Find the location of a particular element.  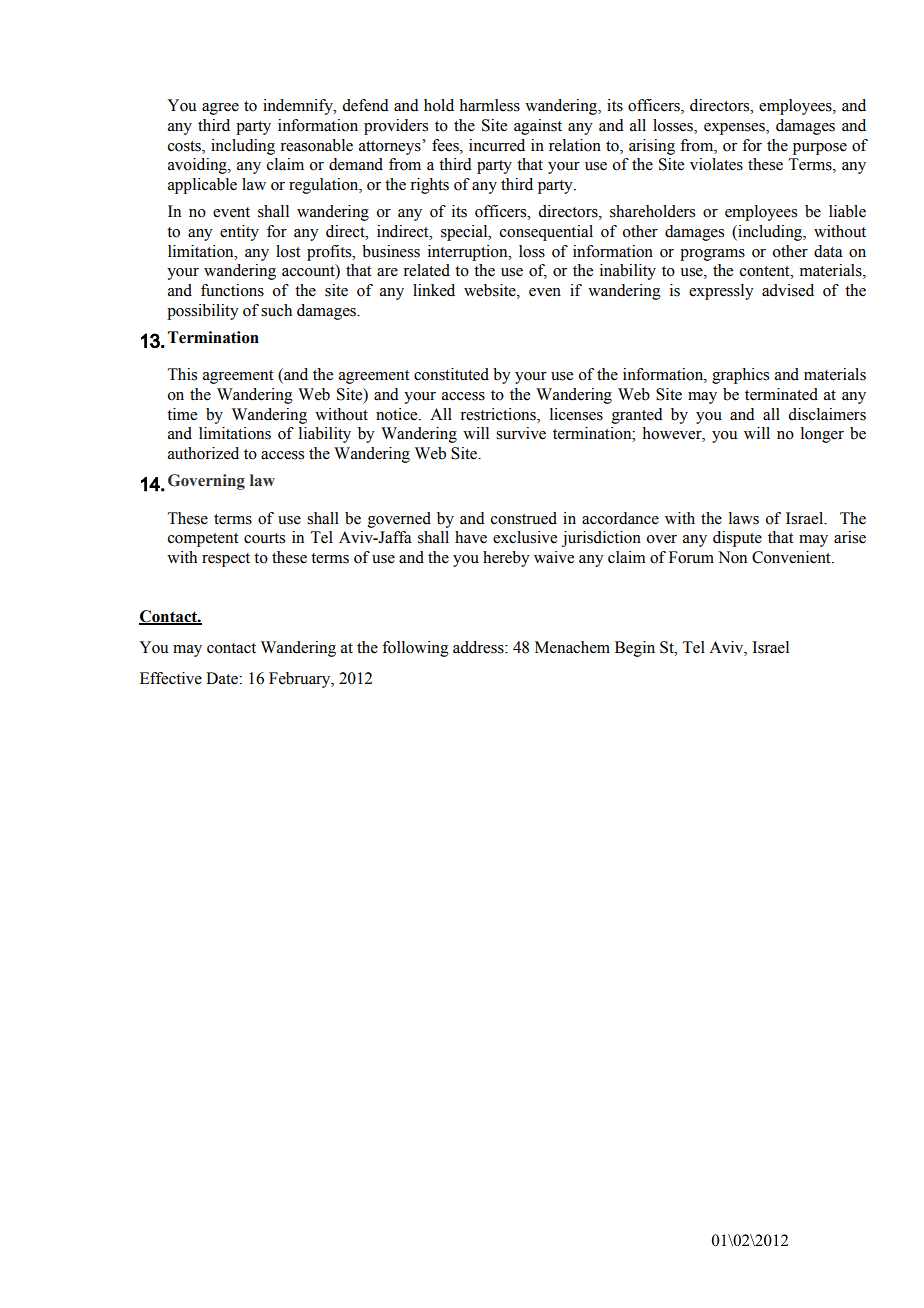

against is located at coordinates (538, 127).
